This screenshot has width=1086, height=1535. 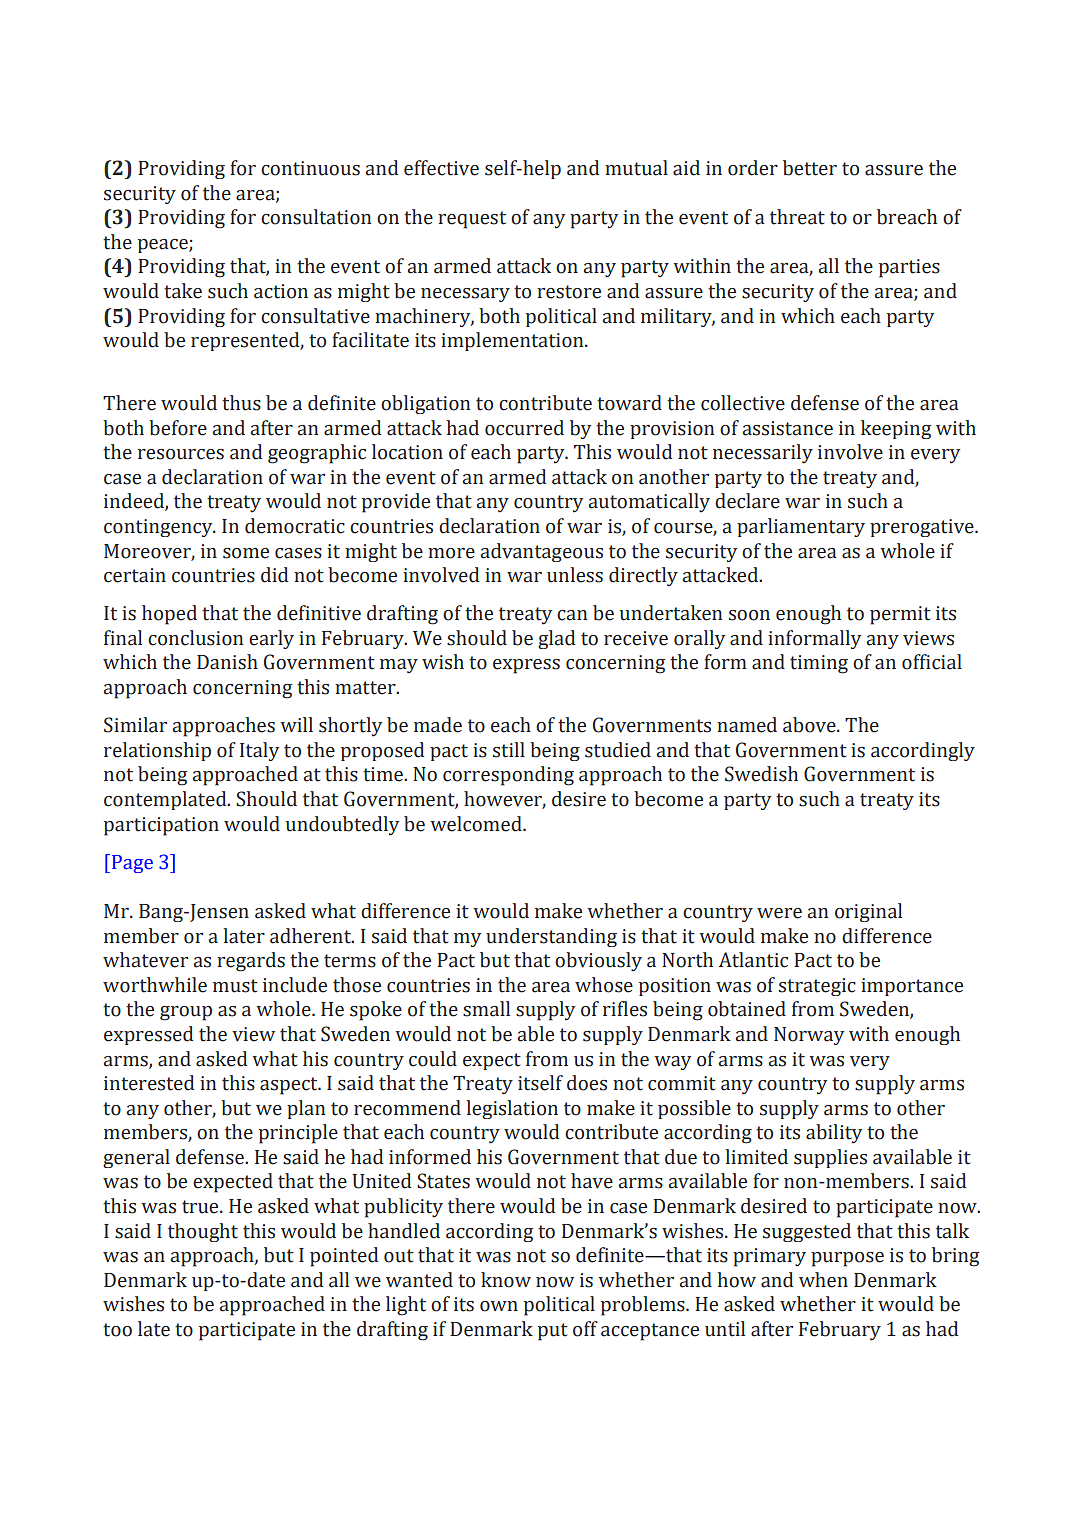 I want to click on peace, so click(x=164, y=246).
